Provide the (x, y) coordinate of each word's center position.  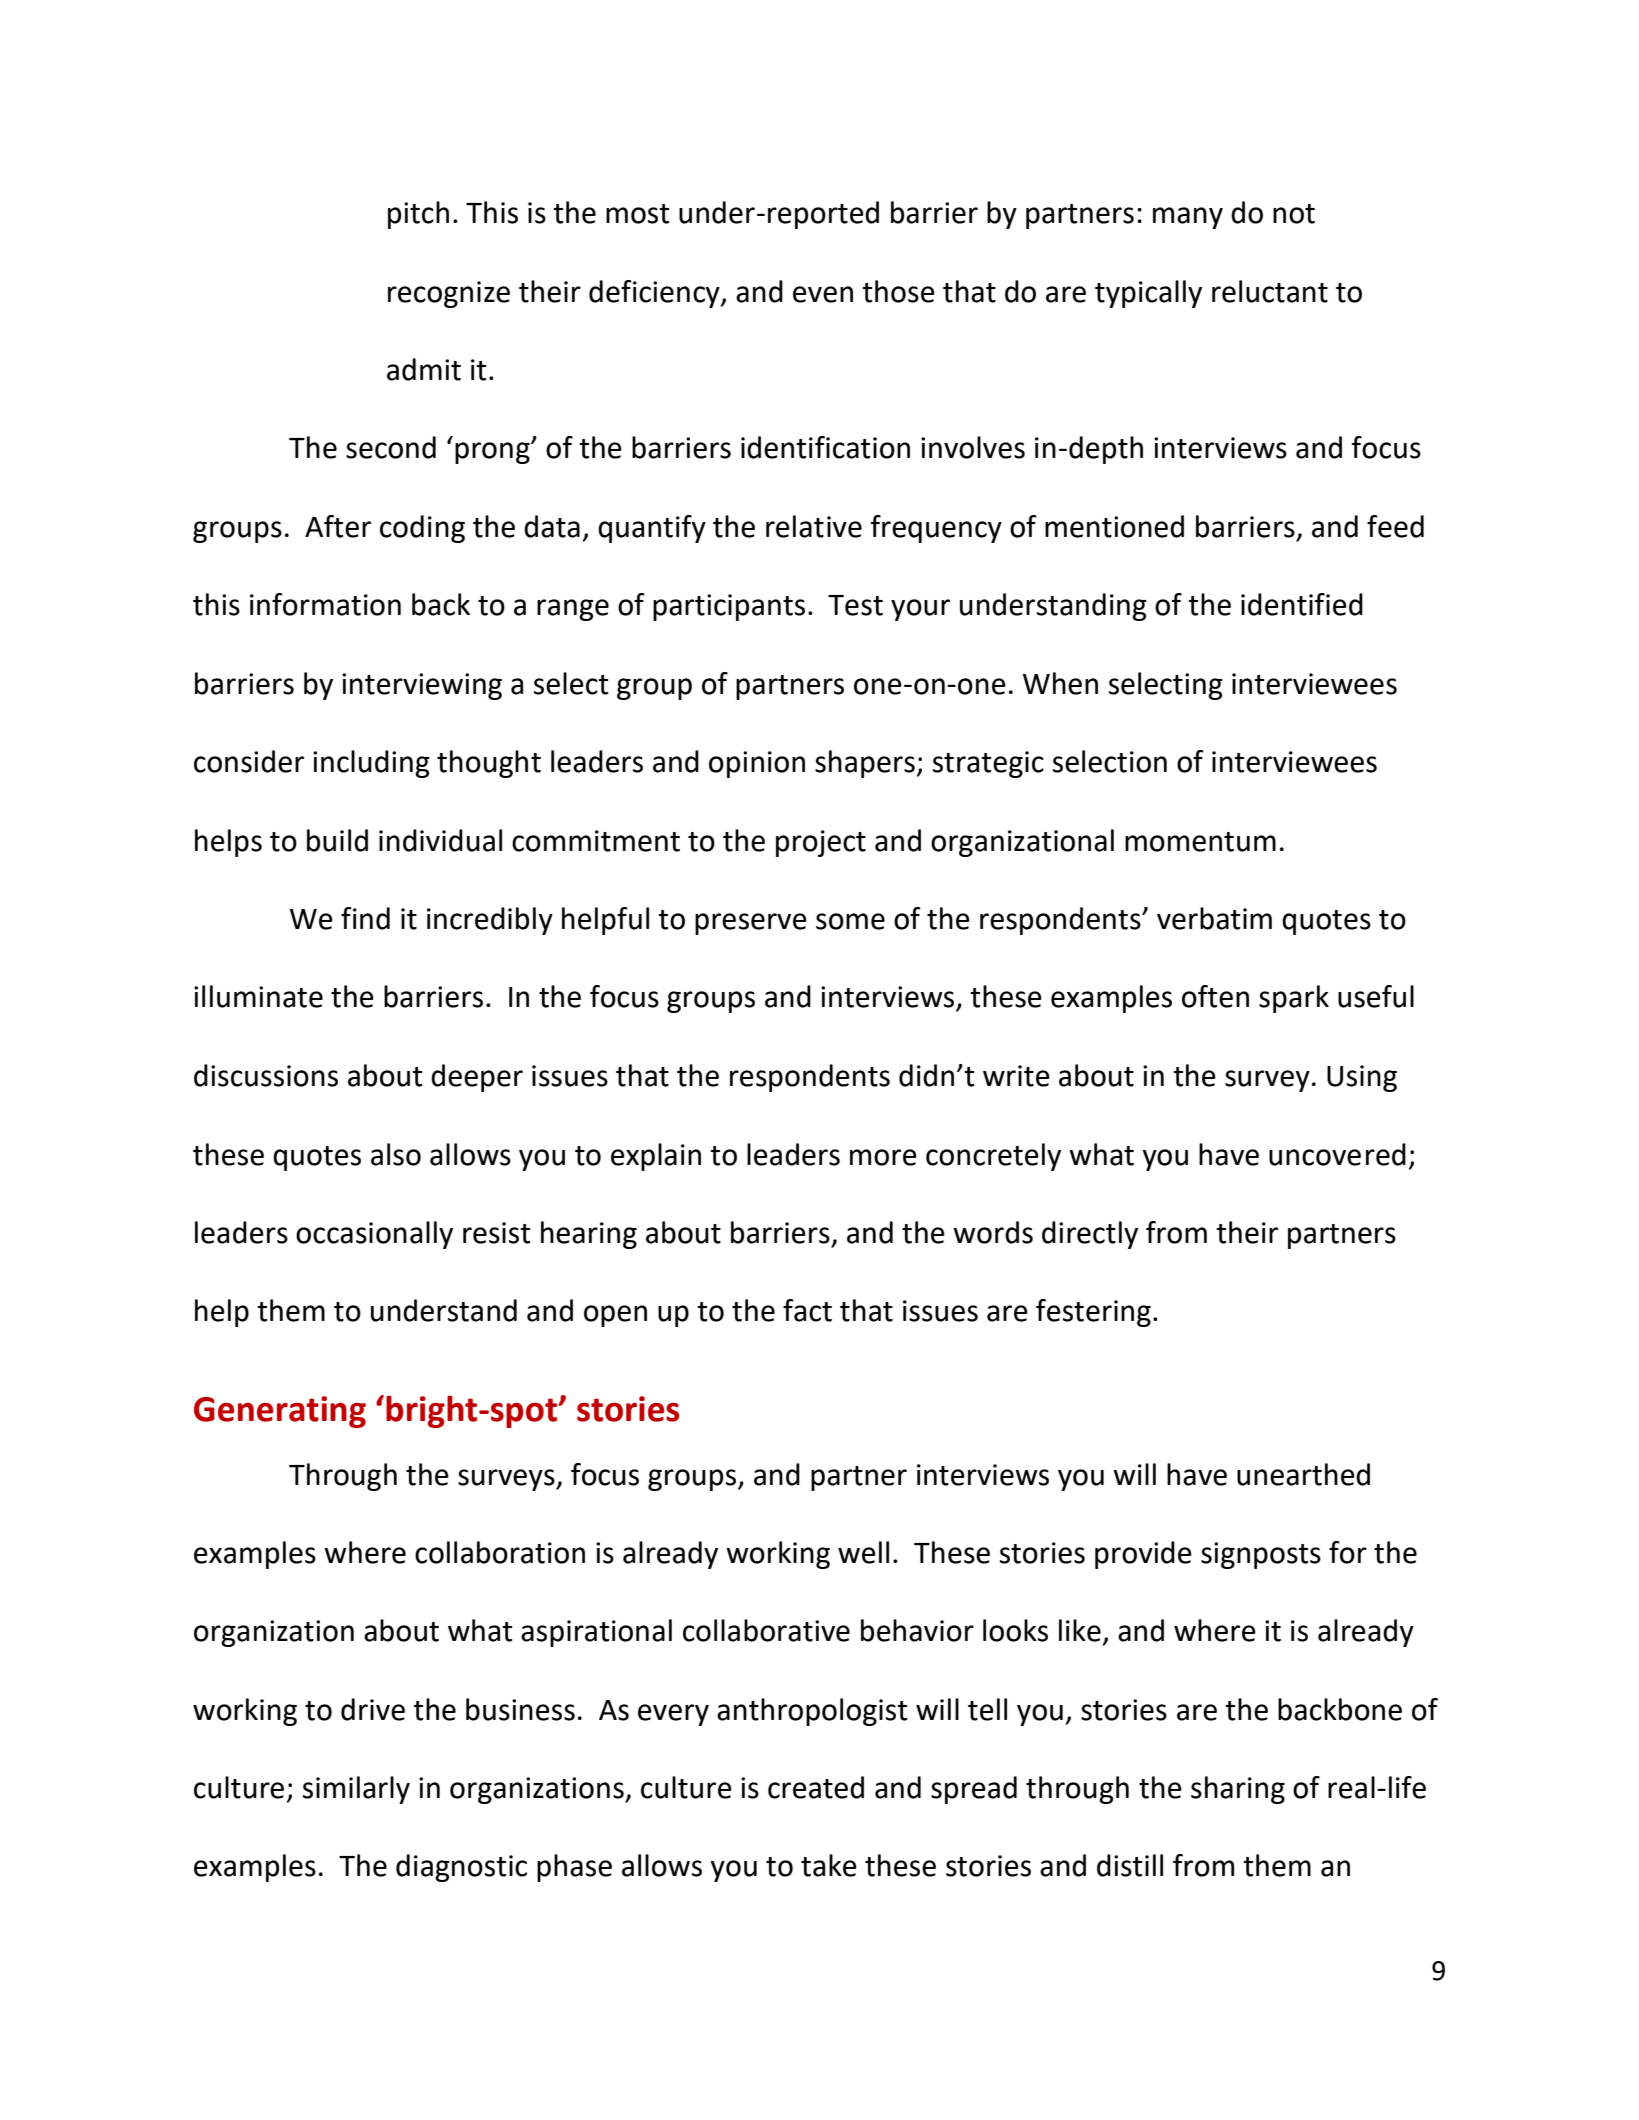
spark (1294, 999)
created (816, 1787)
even (823, 294)
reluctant (1270, 291)
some (850, 921)
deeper (477, 1078)
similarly (356, 1790)
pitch (418, 215)
